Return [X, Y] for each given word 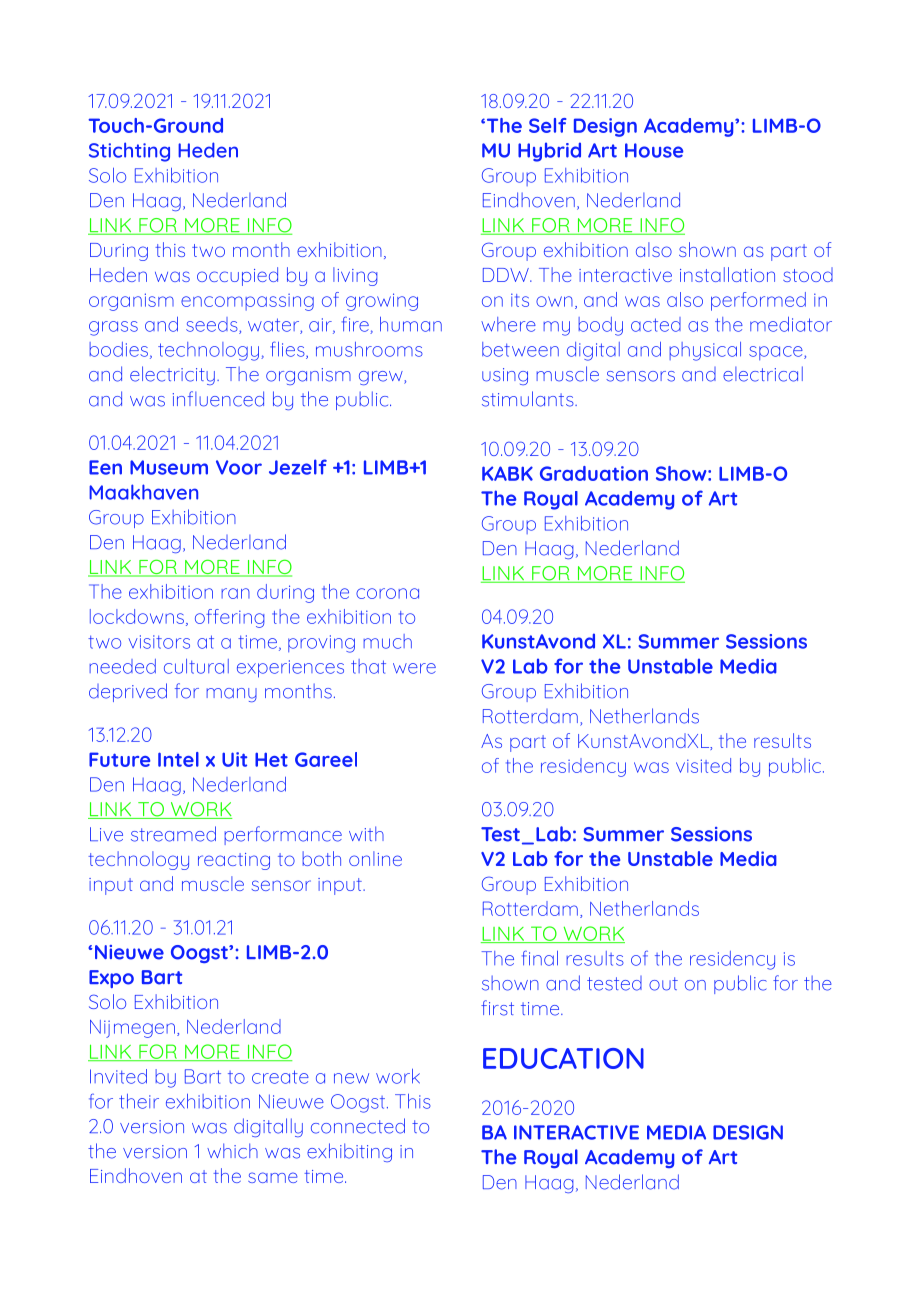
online [375, 858]
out [663, 984]
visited [703, 765]
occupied [237, 276]
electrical [763, 374]
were [414, 668]
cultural [196, 666]
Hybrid [549, 152]
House [654, 150]
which [232, 1151]
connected [358, 1126]
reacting [234, 861]
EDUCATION [563, 1058]
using [505, 376]
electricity [172, 375]
